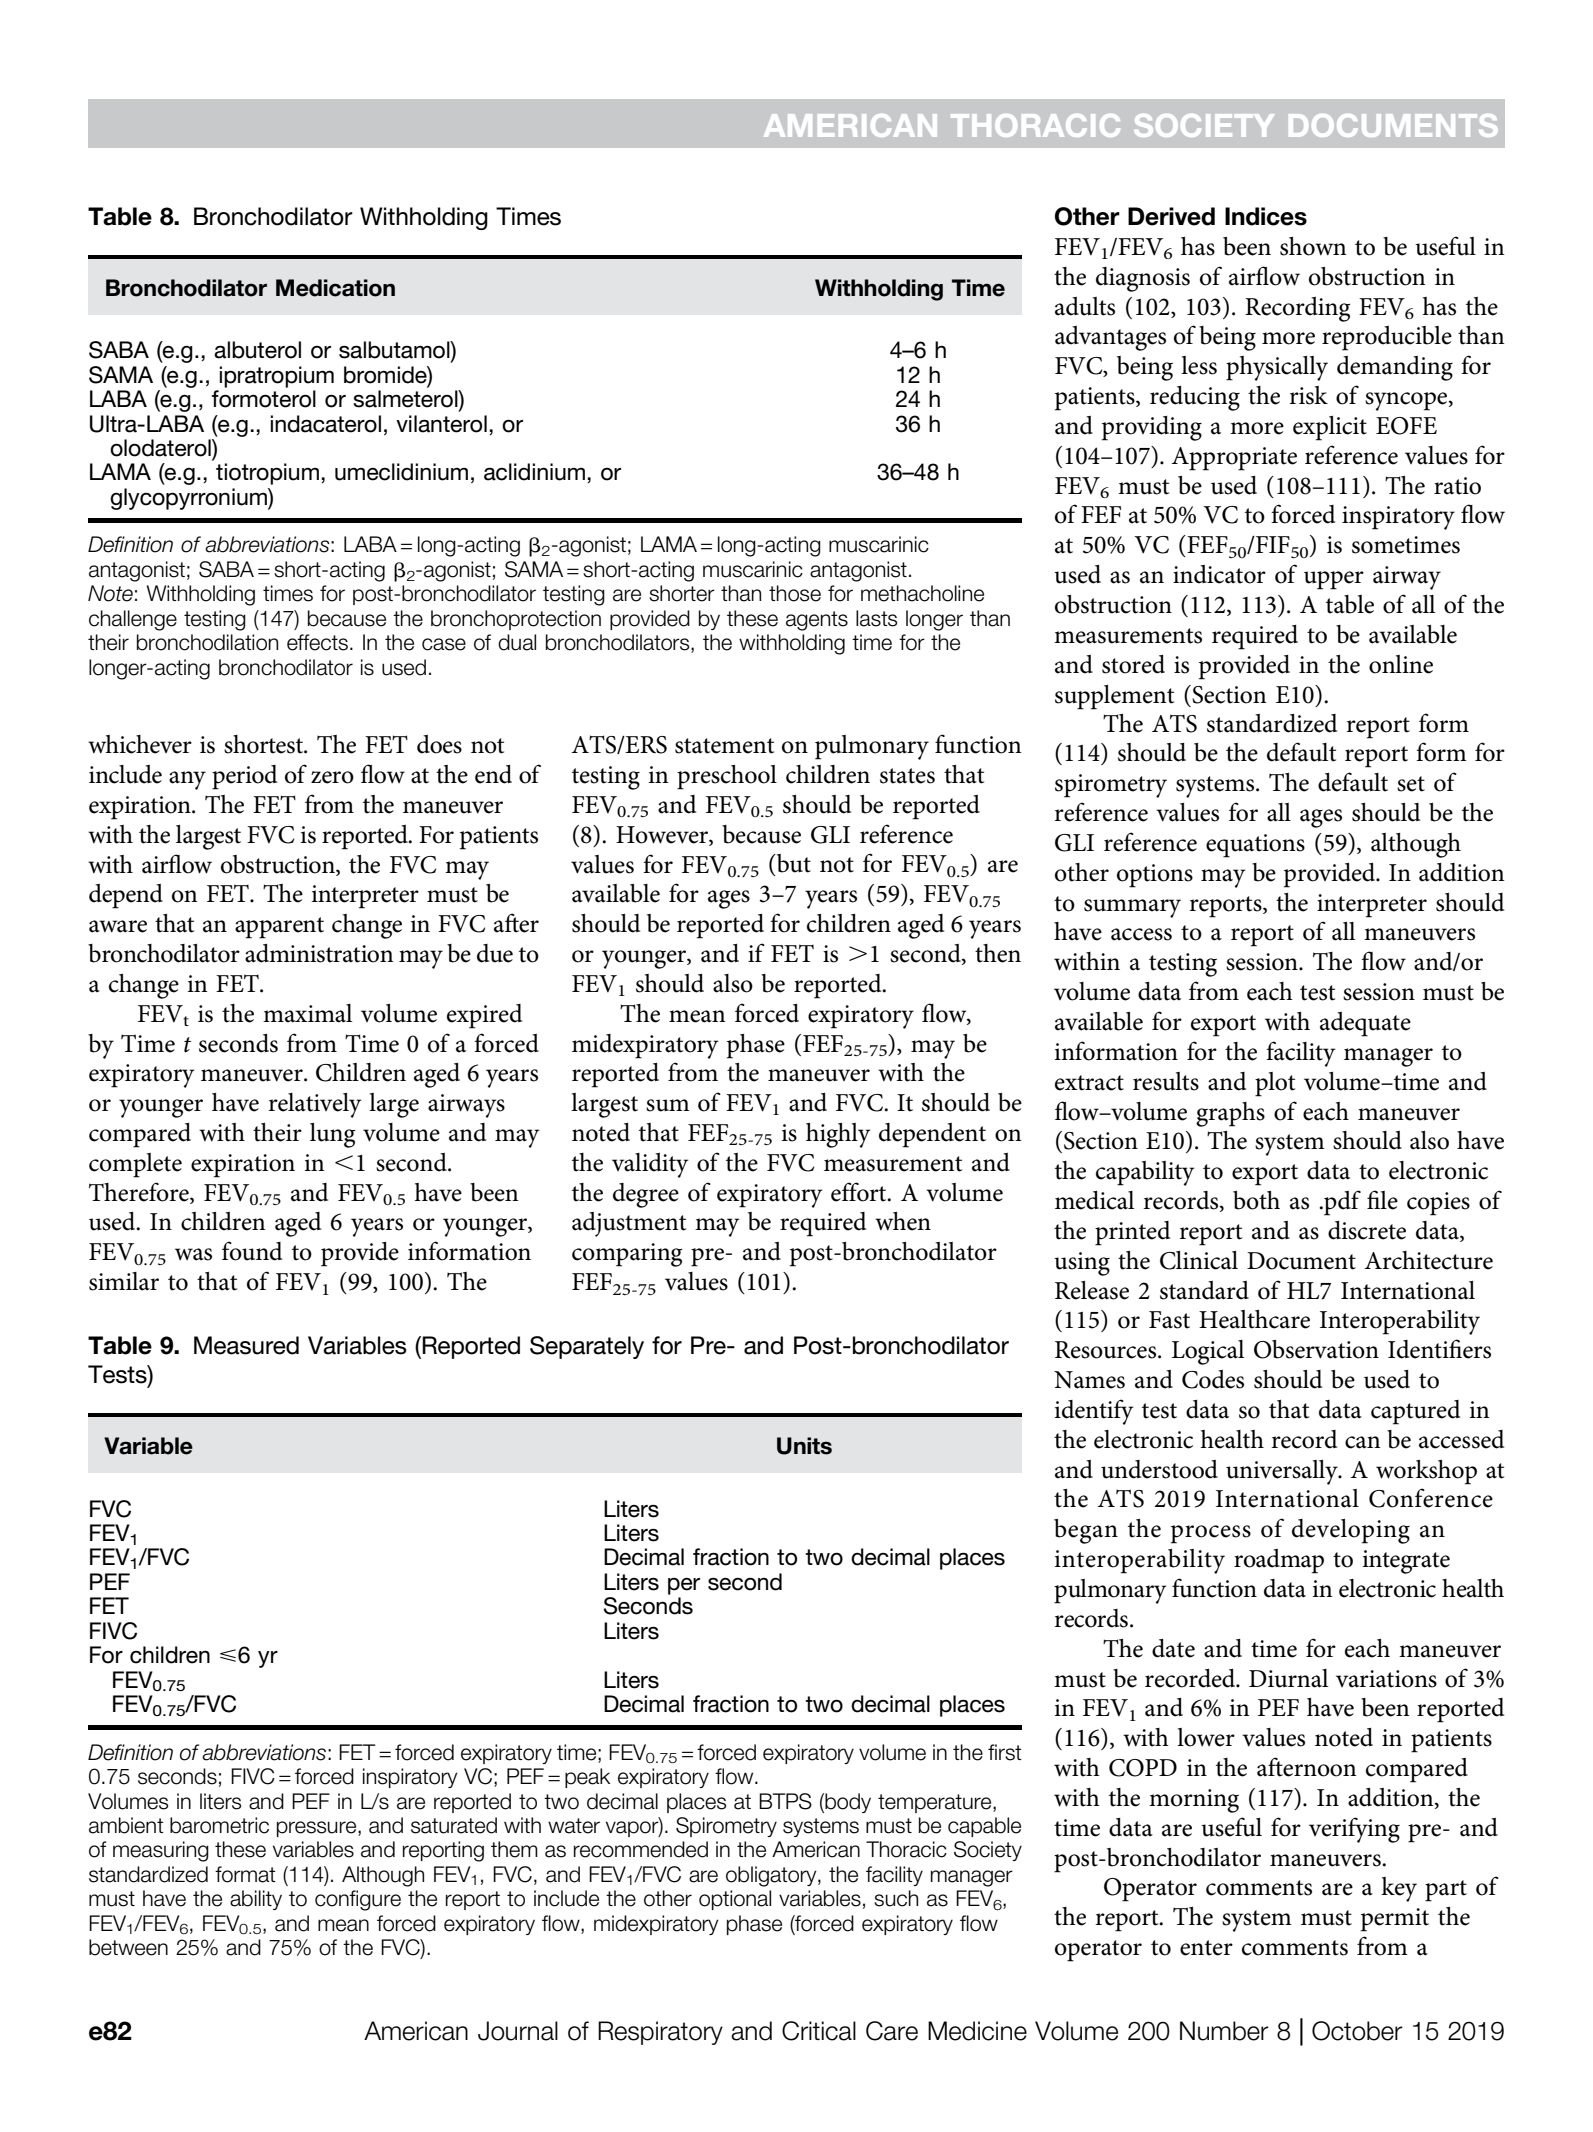 The height and width of the screenshot is (2132, 1593). Describe the element at coordinates (1334, 580) in the screenshot. I see `upper` at that location.
